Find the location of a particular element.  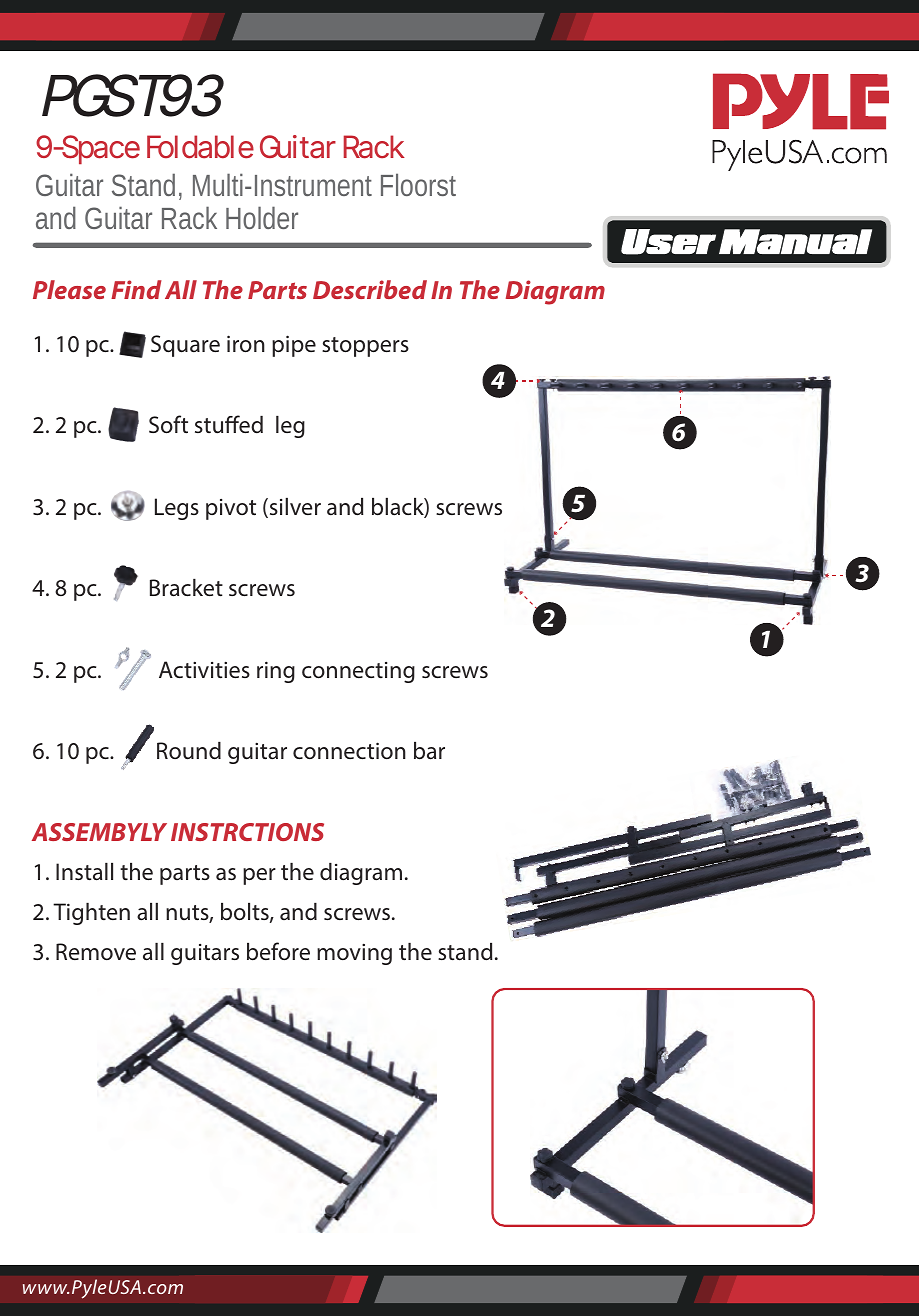

stoppers is located at coordinates (365, 347).
